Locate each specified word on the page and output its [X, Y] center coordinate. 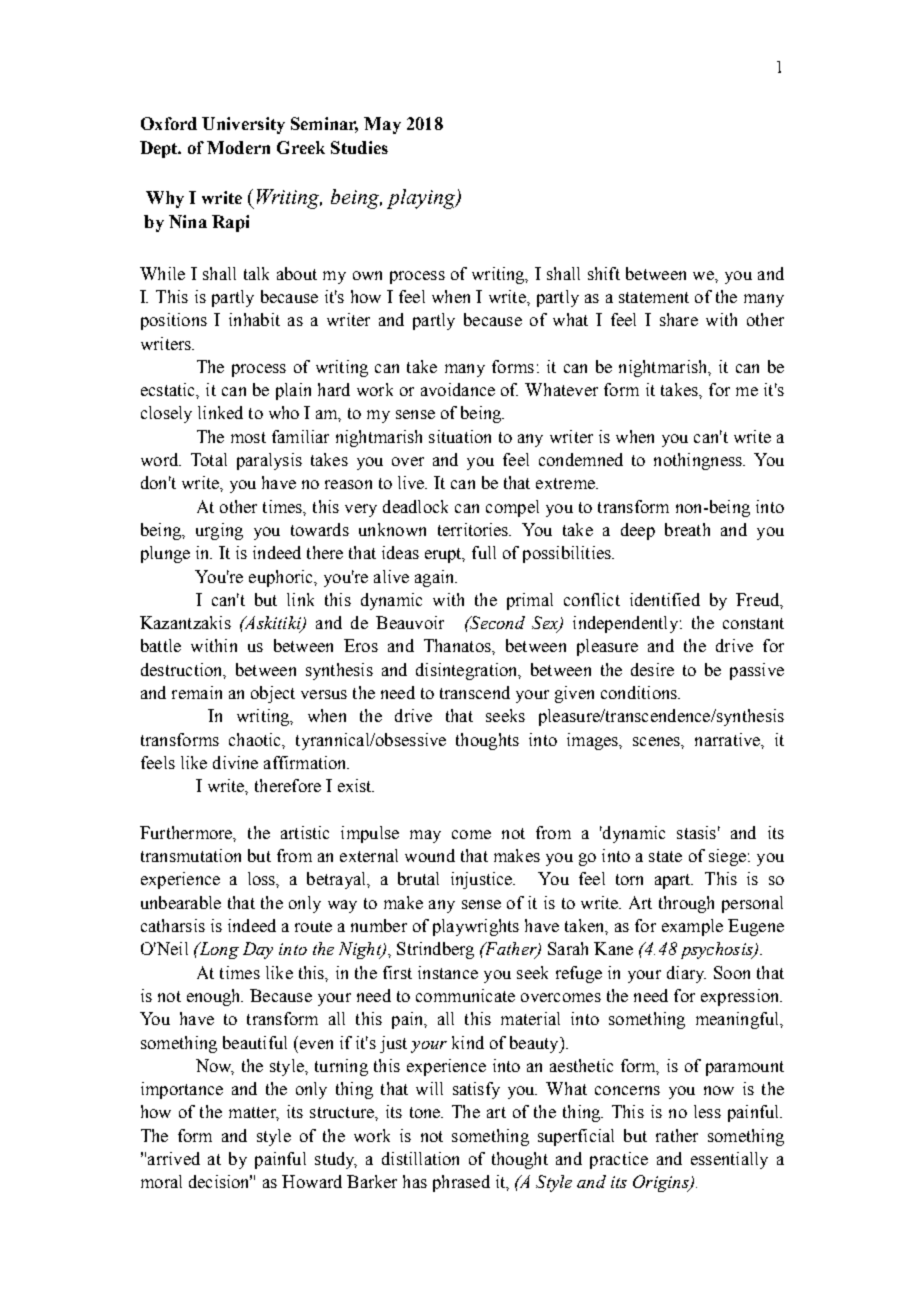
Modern [238, 147]
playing [422, 199]
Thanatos [458, 645]
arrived [174, 1158]
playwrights [476, 927]
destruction [183, 670]
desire [652, 669]
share [679, 319]
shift [604, 273]
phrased [461, 1183]
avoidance [458, 389]
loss [262, 878]
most [248, 437]
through [686, 904]
